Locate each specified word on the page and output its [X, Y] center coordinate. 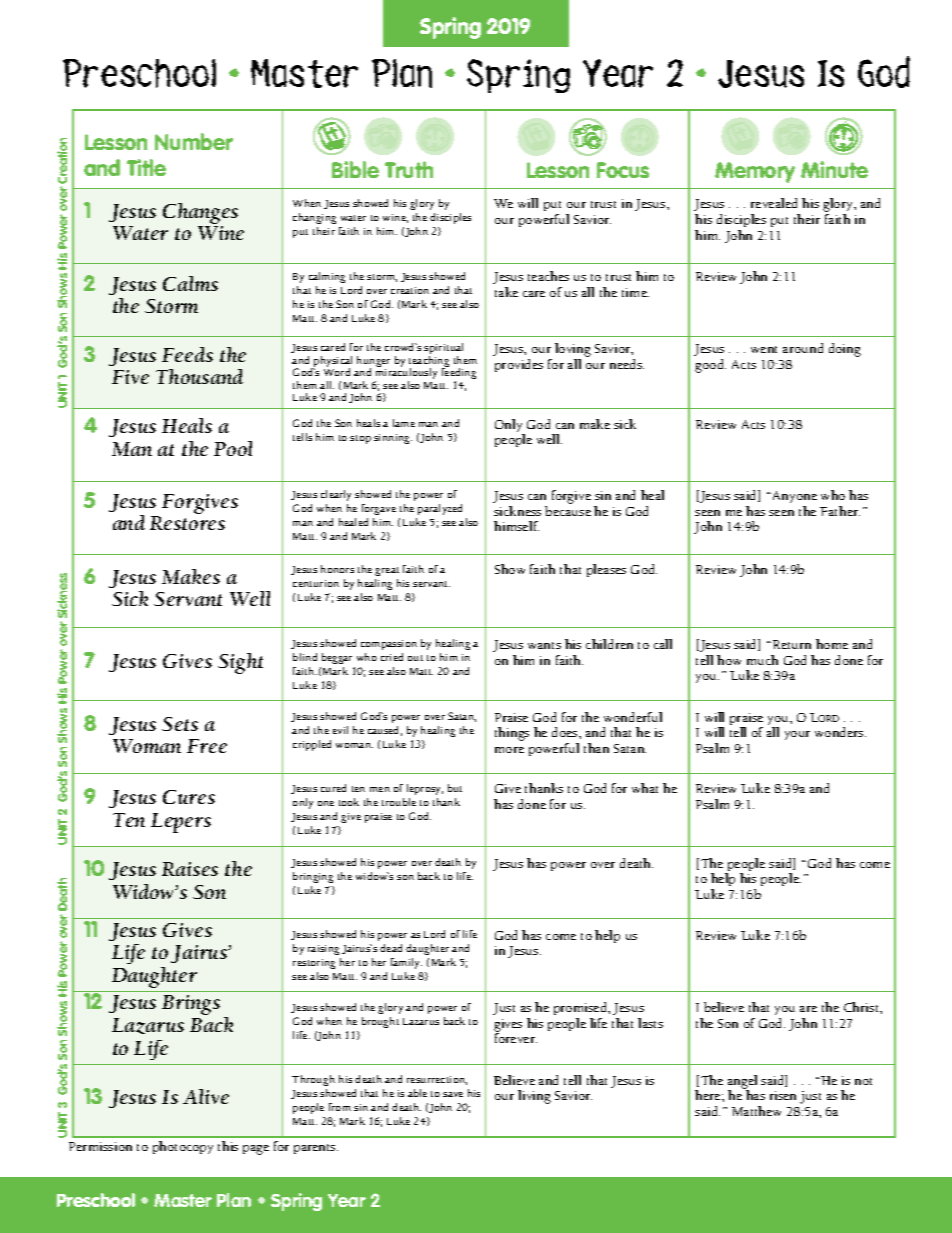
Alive [206, 1096]
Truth [409, 169]
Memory [755, 172]
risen [783, 1095]
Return [792, 644]
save [453, 1094]
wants [544, 645]
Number [194, 141]
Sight [240, 663]
